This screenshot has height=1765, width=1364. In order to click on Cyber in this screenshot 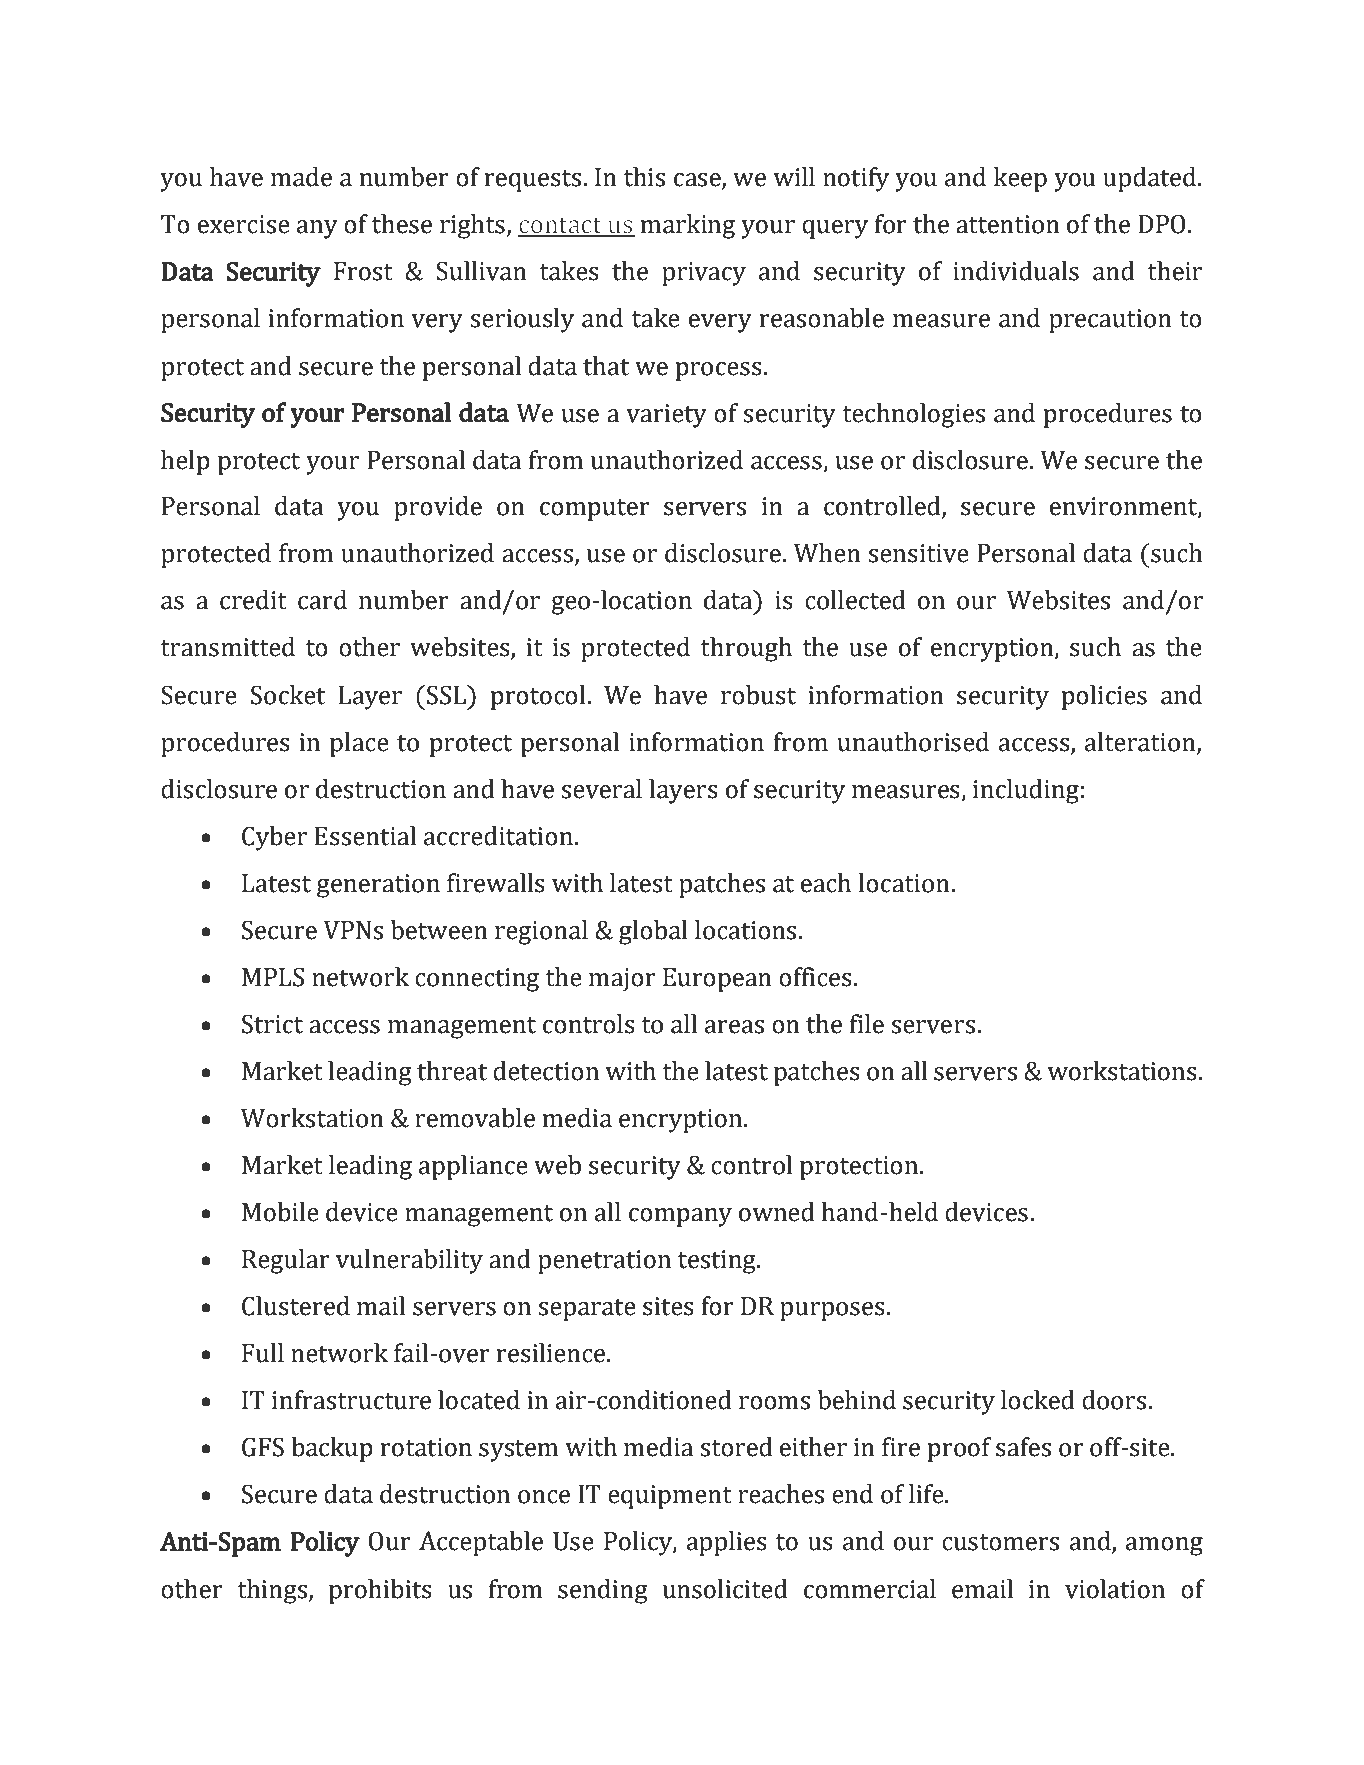, I will do `click(274, 838)`.
